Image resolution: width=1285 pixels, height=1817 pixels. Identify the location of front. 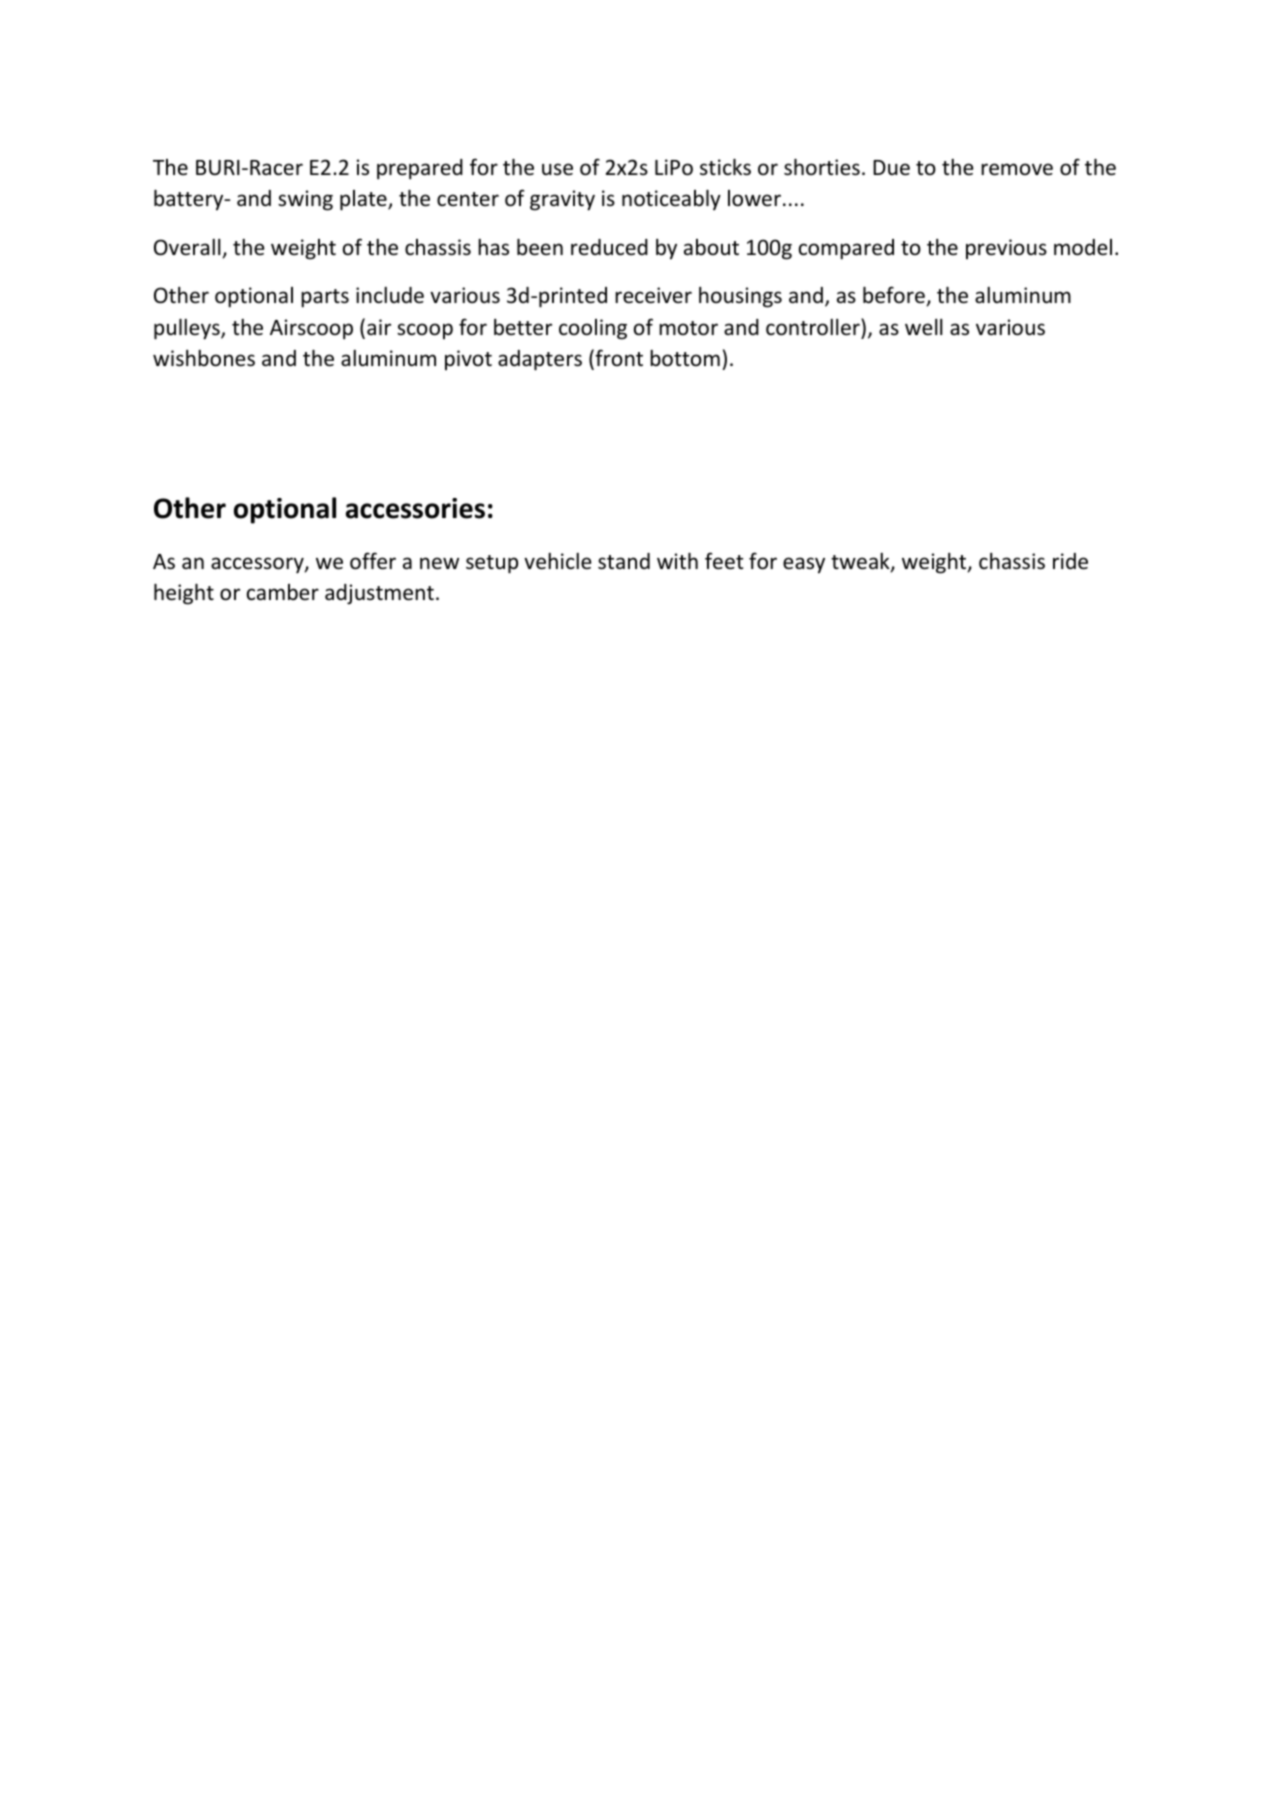
(618, 359).
